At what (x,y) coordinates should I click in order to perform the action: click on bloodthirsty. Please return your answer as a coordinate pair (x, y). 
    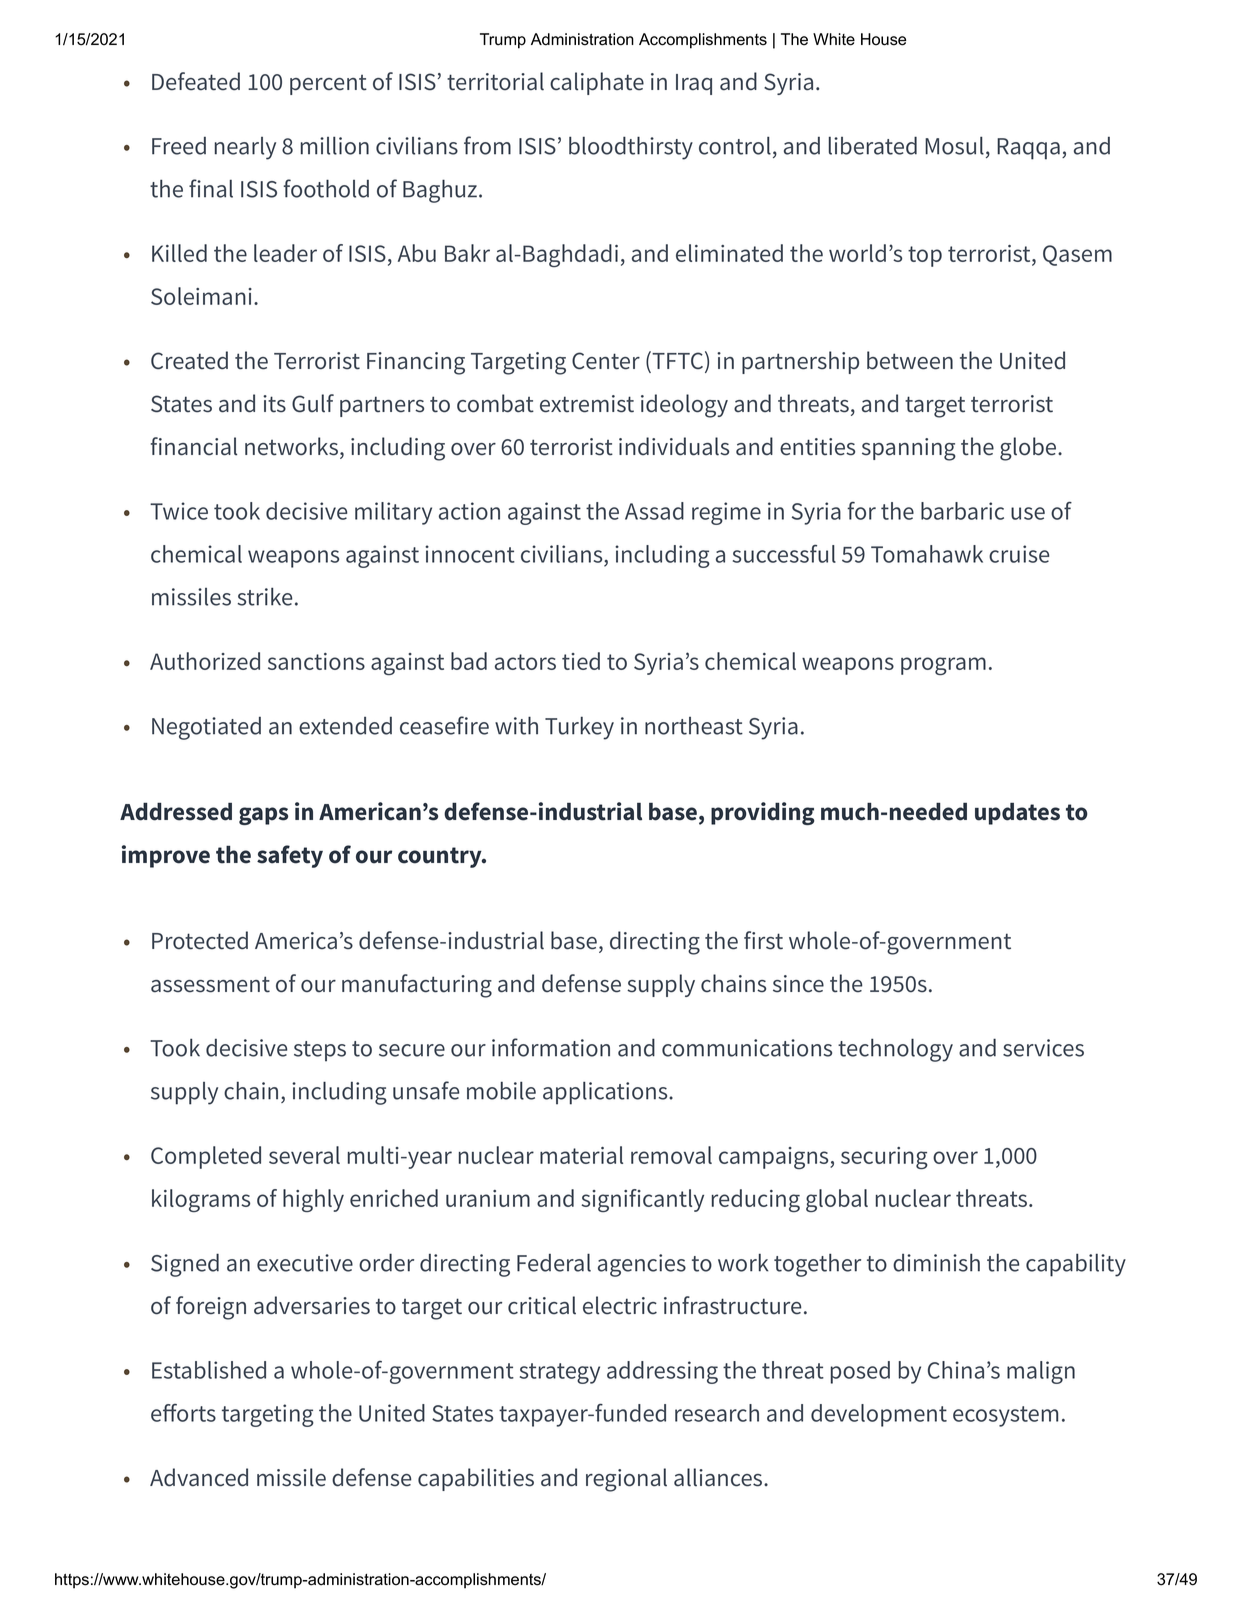
    Looking at the image, I should click on (631, 148).
